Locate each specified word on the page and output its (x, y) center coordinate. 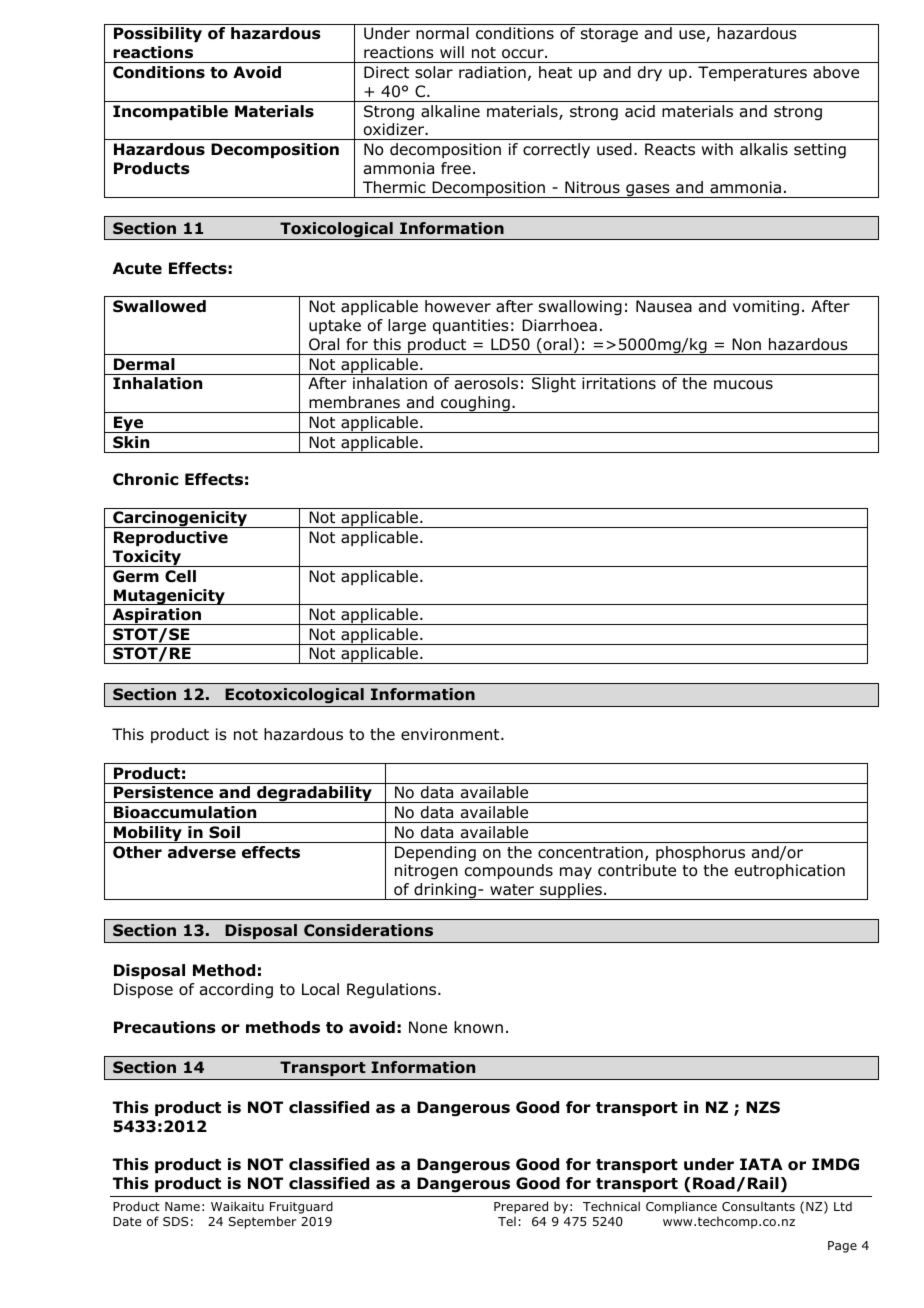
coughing (475, 404)
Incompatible (170, 112)
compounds (509, 871)
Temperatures (752, 73)
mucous (743, 385)
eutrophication (790, 871)
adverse (202, 852)
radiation (492, 72)
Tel (507, 1221)
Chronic (146, 479)
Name (182, 1206)
